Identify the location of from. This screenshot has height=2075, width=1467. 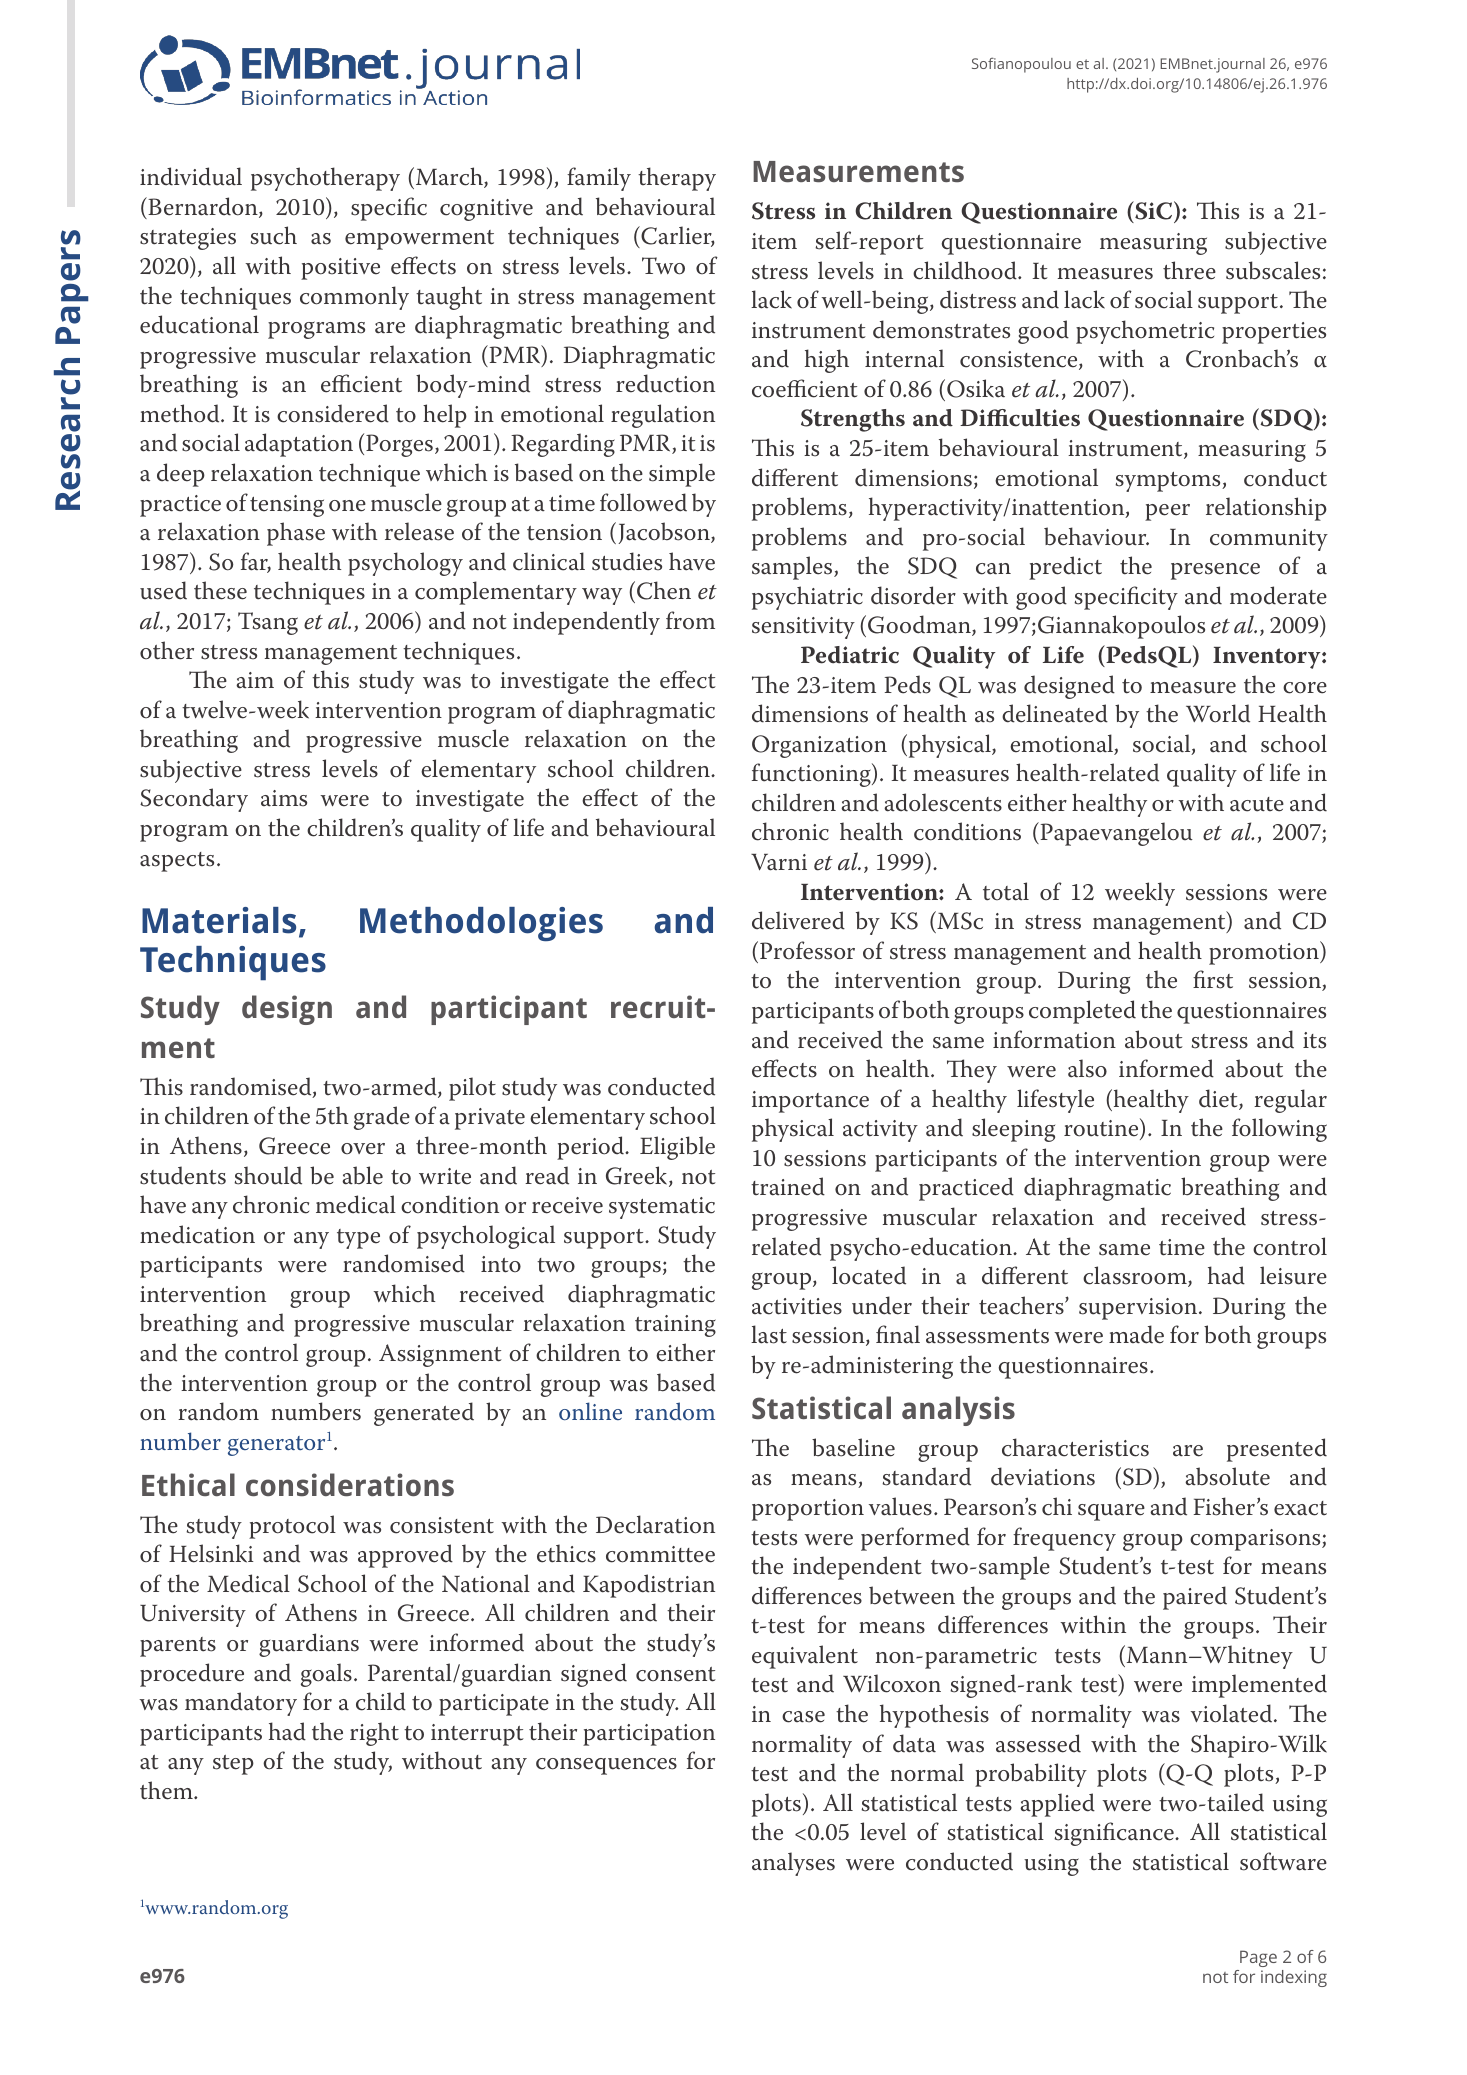
(690, 620).
